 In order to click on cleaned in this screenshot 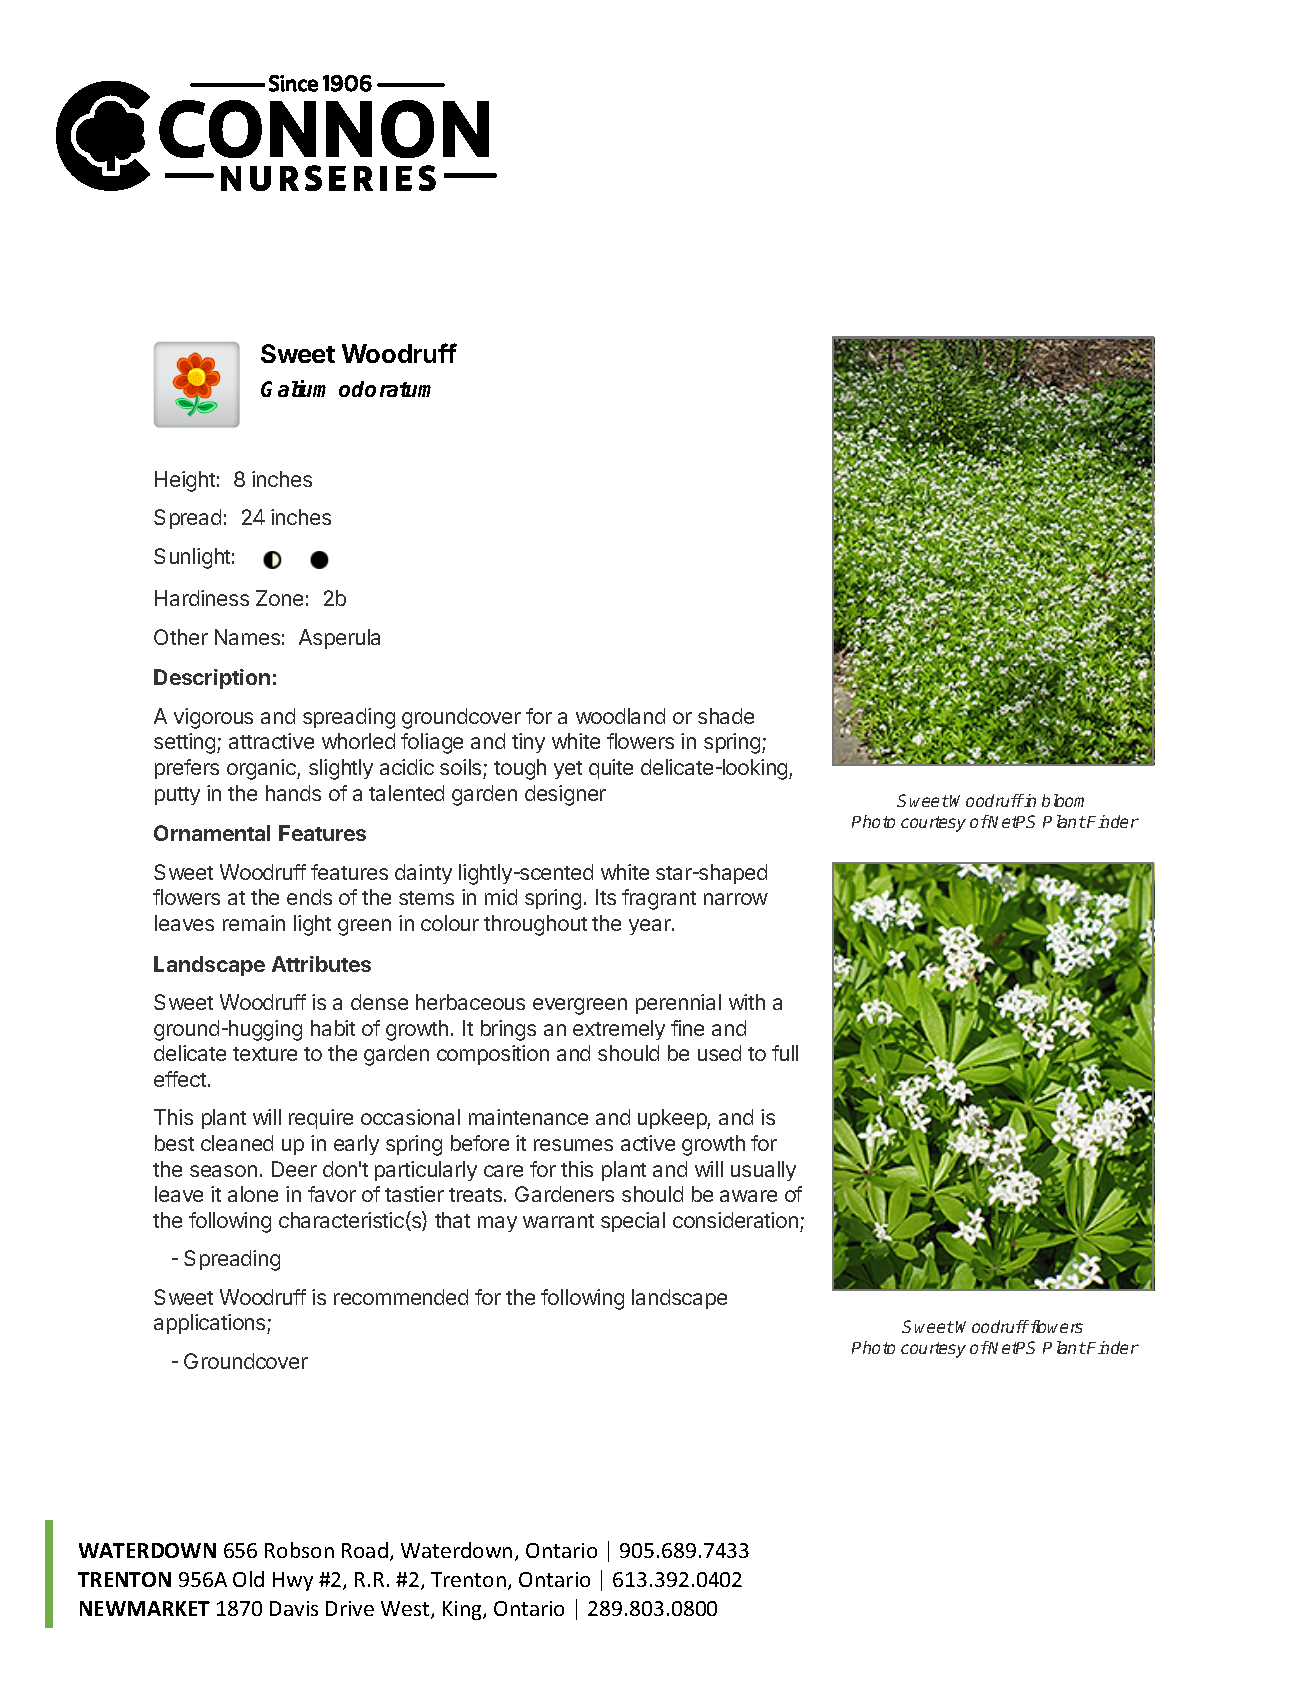, I will do `click(237, 1143)`.
